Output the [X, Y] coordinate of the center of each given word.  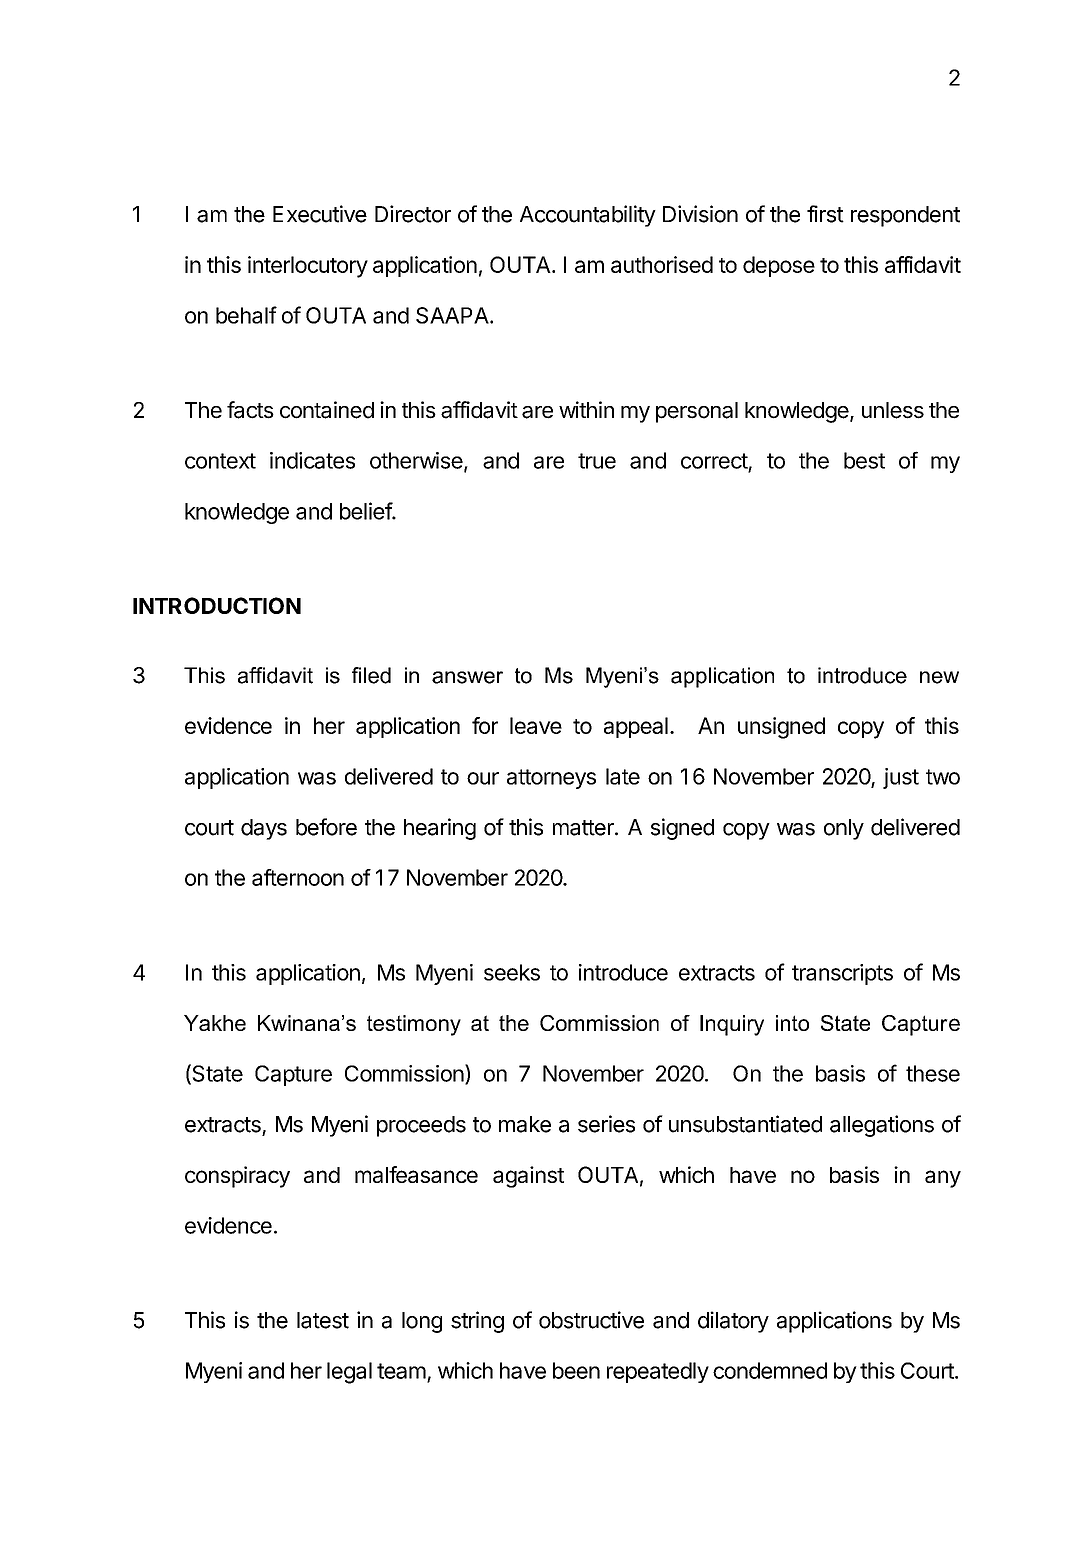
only [844, 829]
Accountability [588, 216]
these [933, 1073]
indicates [312, 460]
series [606, 1124]
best [864, 460]
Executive [320, 214]
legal [349, 1373]
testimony [414, 1025]
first [825, 214]
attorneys [551, 779]
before [326, 827]
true [597, 461]
